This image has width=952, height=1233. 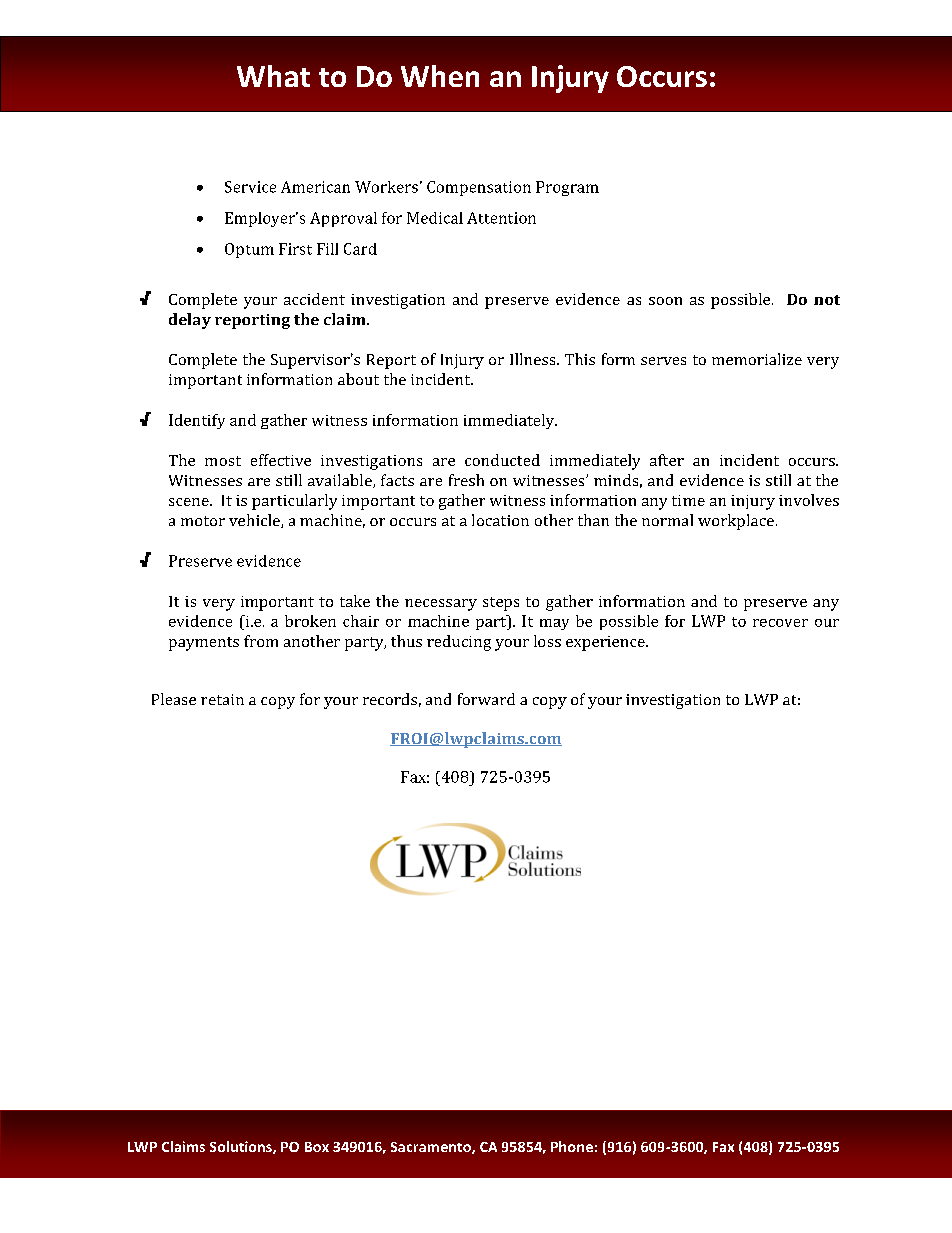 I want to click on Sacramento, so click(x=432, y=1148).
